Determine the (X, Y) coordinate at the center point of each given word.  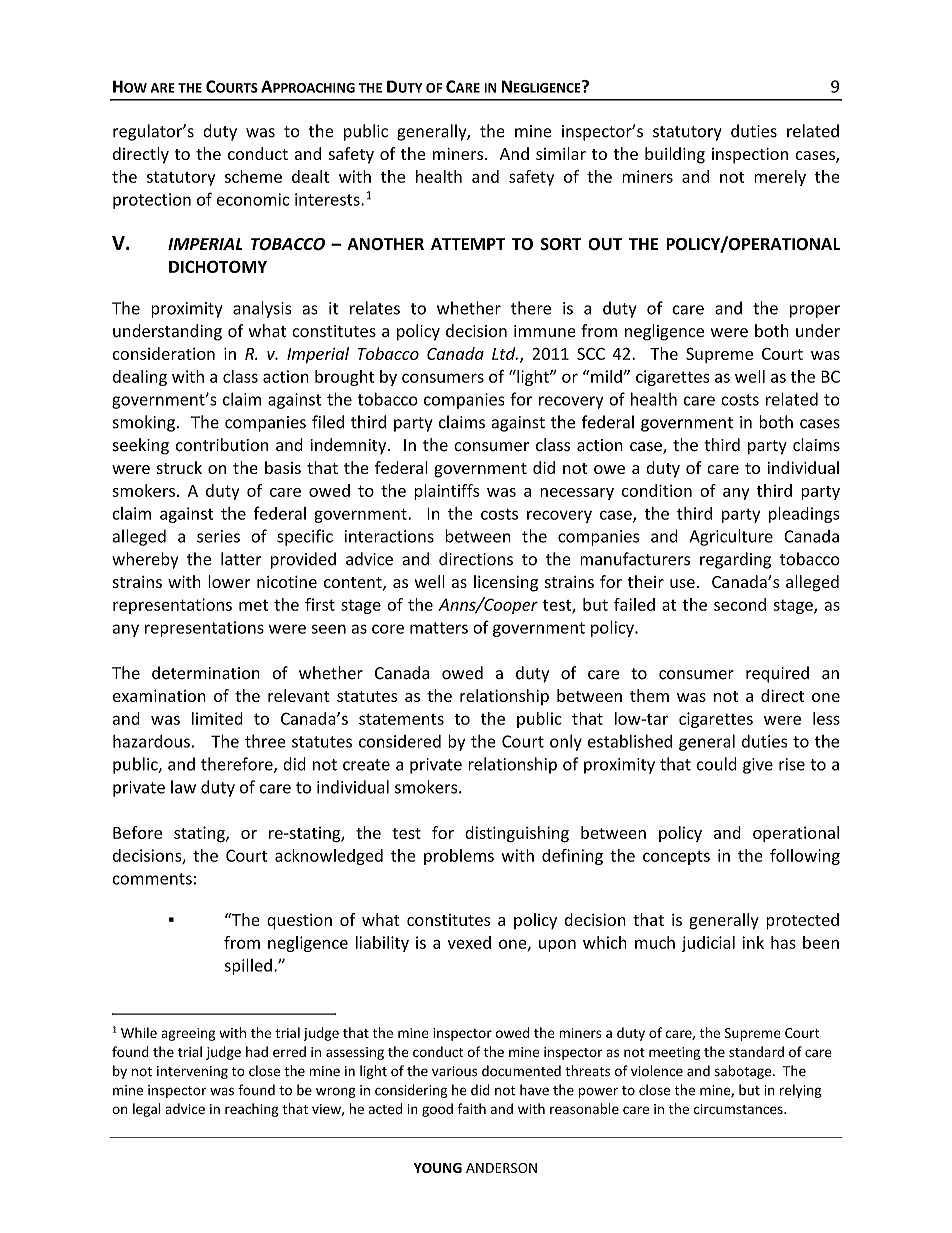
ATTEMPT (468, 244)
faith (472, 1108)
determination (206, 673)
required (777, 674)
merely (780, 178)
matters (439, 628)
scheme (253, 176)
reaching (252, 1110)
